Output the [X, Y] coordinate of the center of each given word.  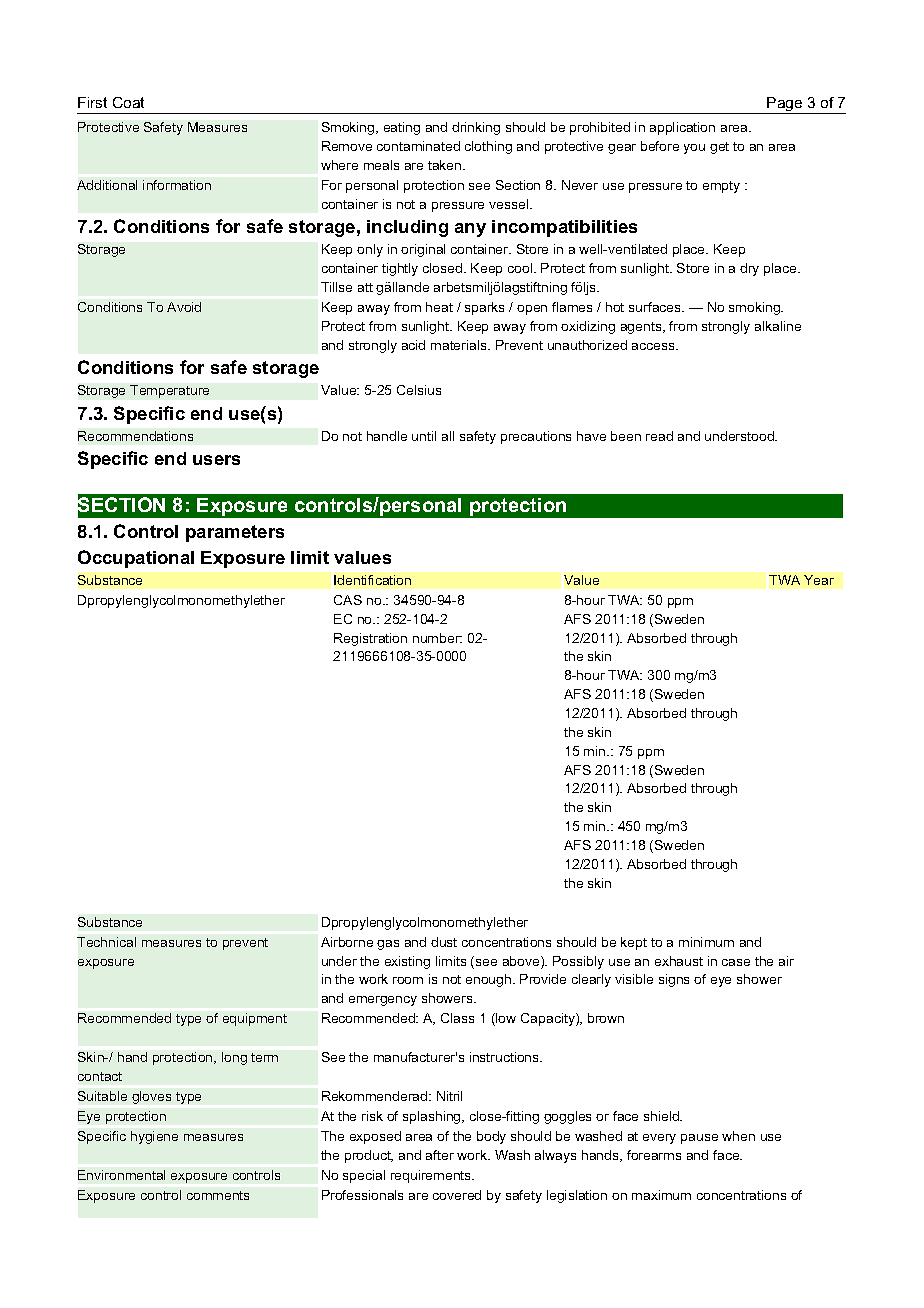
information [177, 185]
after [440, 1155]
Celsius [419, 390]
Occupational [136, 559]
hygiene [154, 1137]
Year [819, 580]
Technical [106, 942]
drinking [476, 128]
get [719, 148]
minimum [706, 942]
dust [444, 942]
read [659, 436]
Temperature [169, 391]
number [437, 638]
